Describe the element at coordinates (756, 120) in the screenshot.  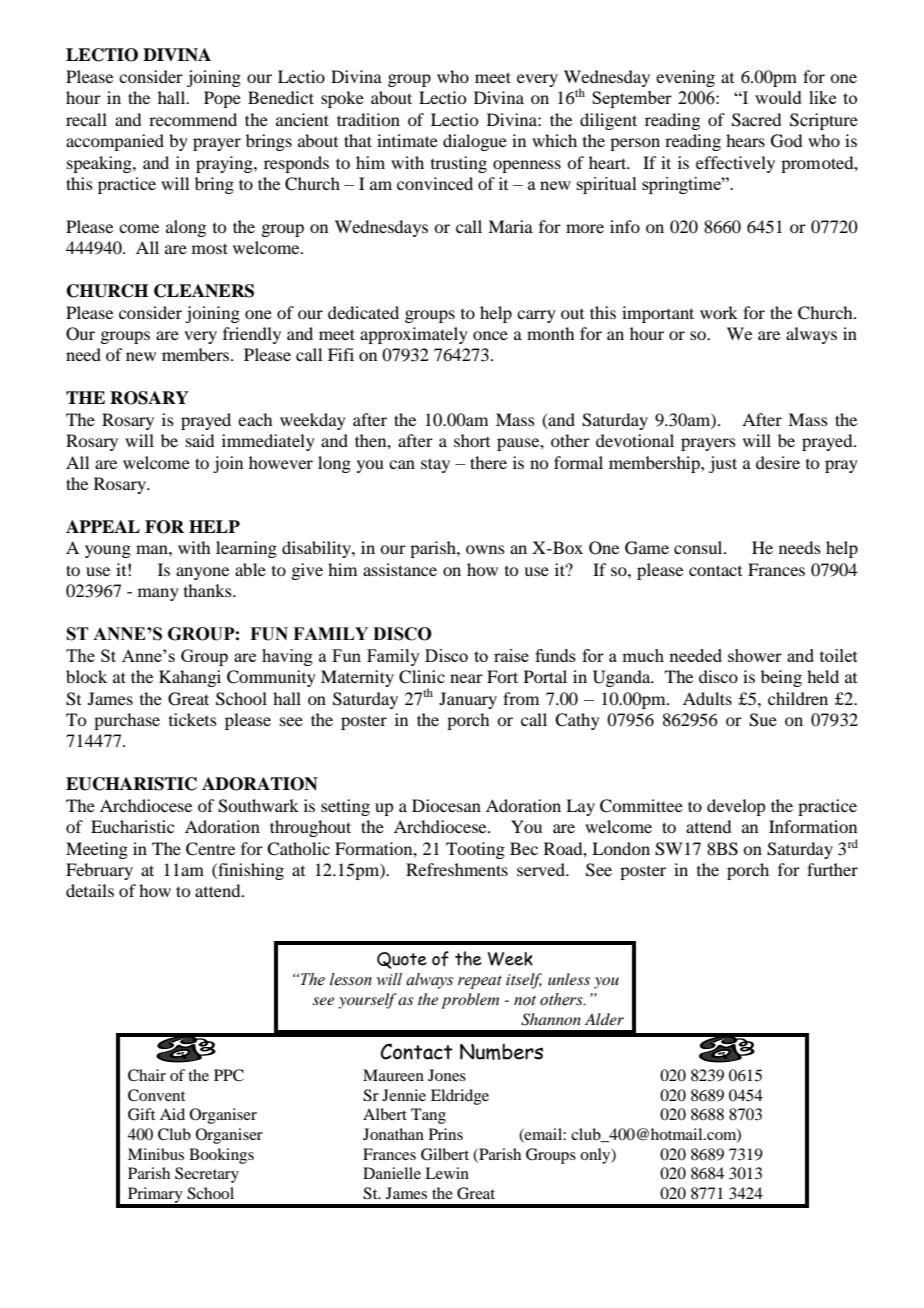
I see `Sacred` at that location.
